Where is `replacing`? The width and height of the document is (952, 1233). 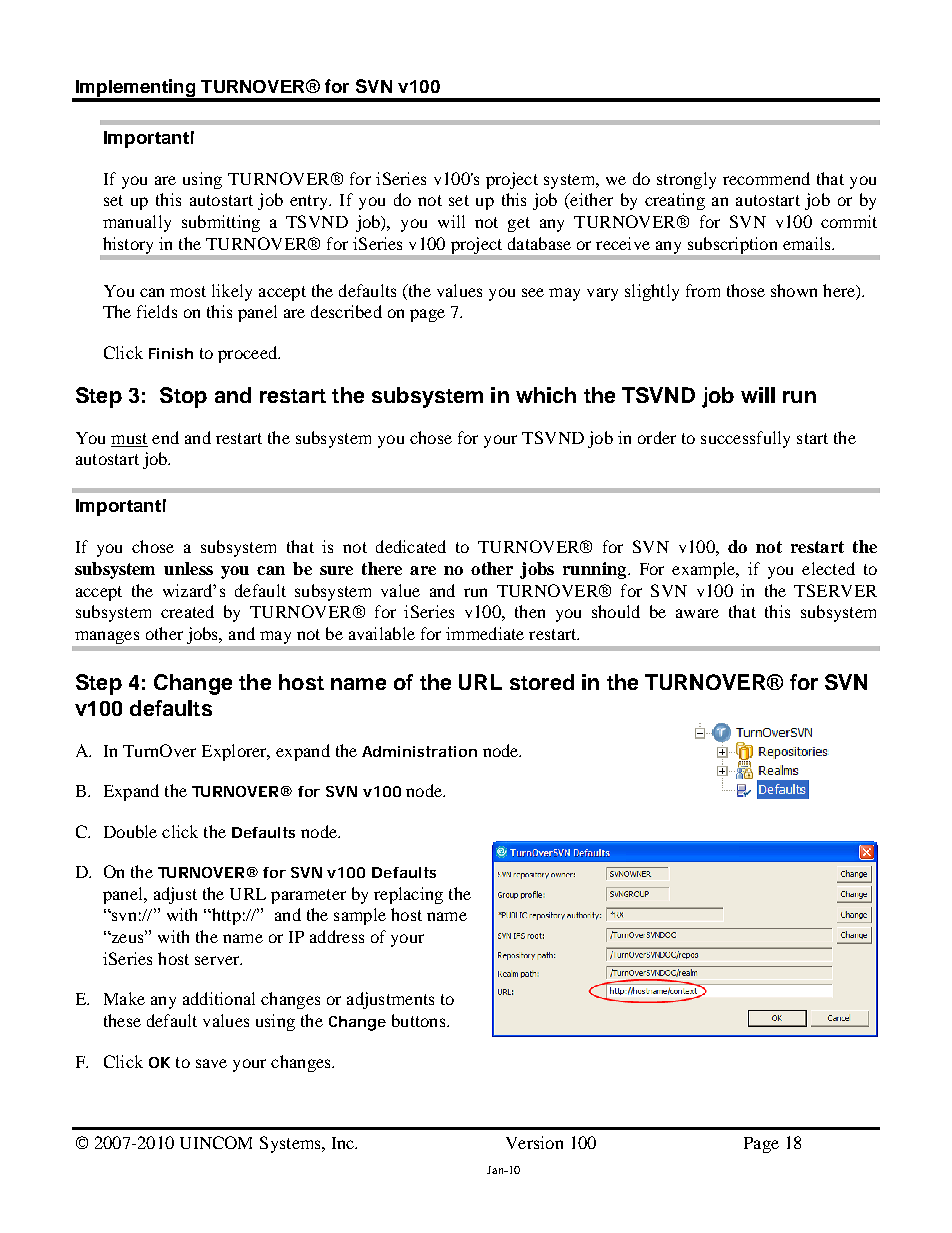
replacing is located at coordinates (408, 895).
